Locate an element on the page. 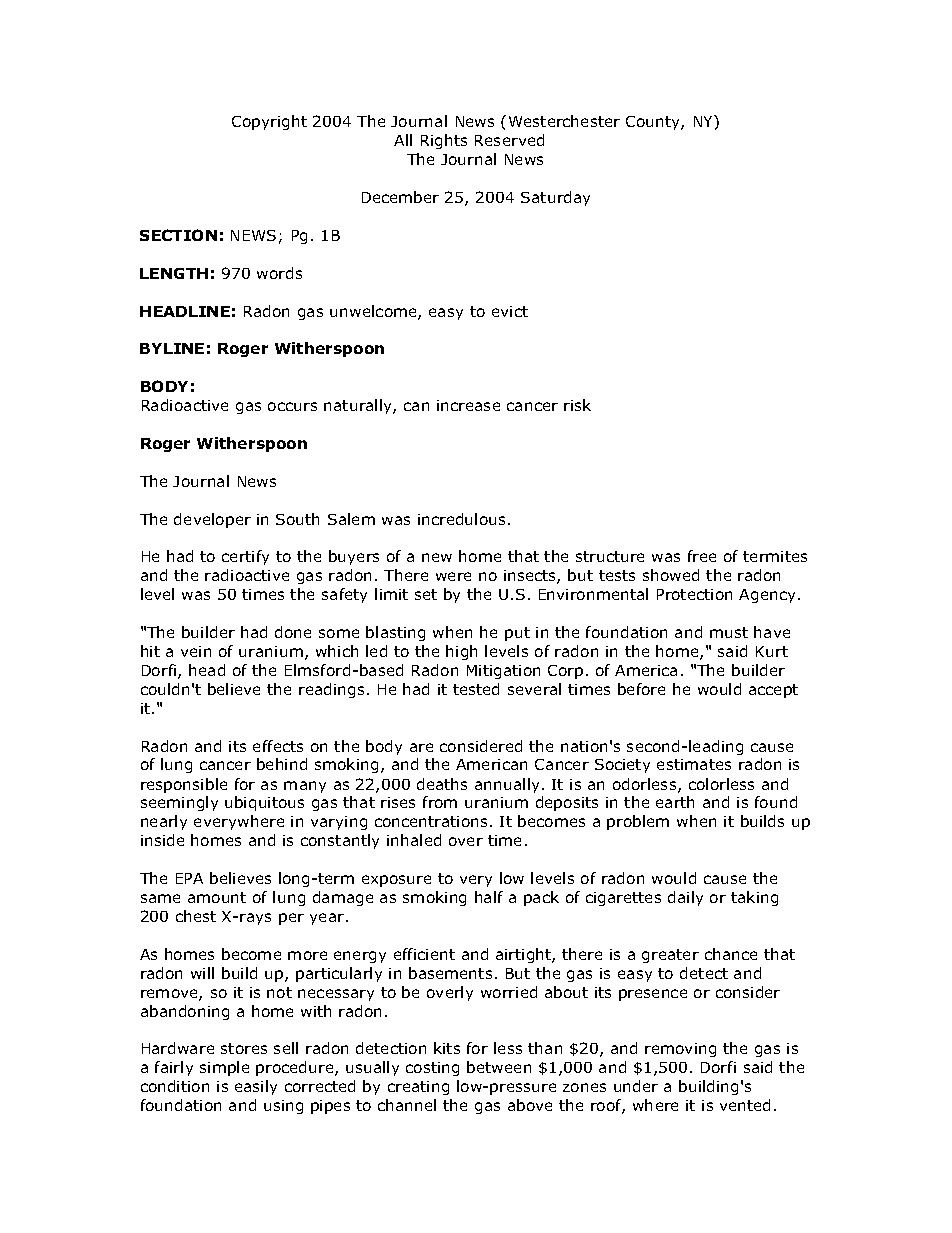 Image resolution: width=952 pixels, height=1233 pixels. vein is located at coordinates (196, 651).
